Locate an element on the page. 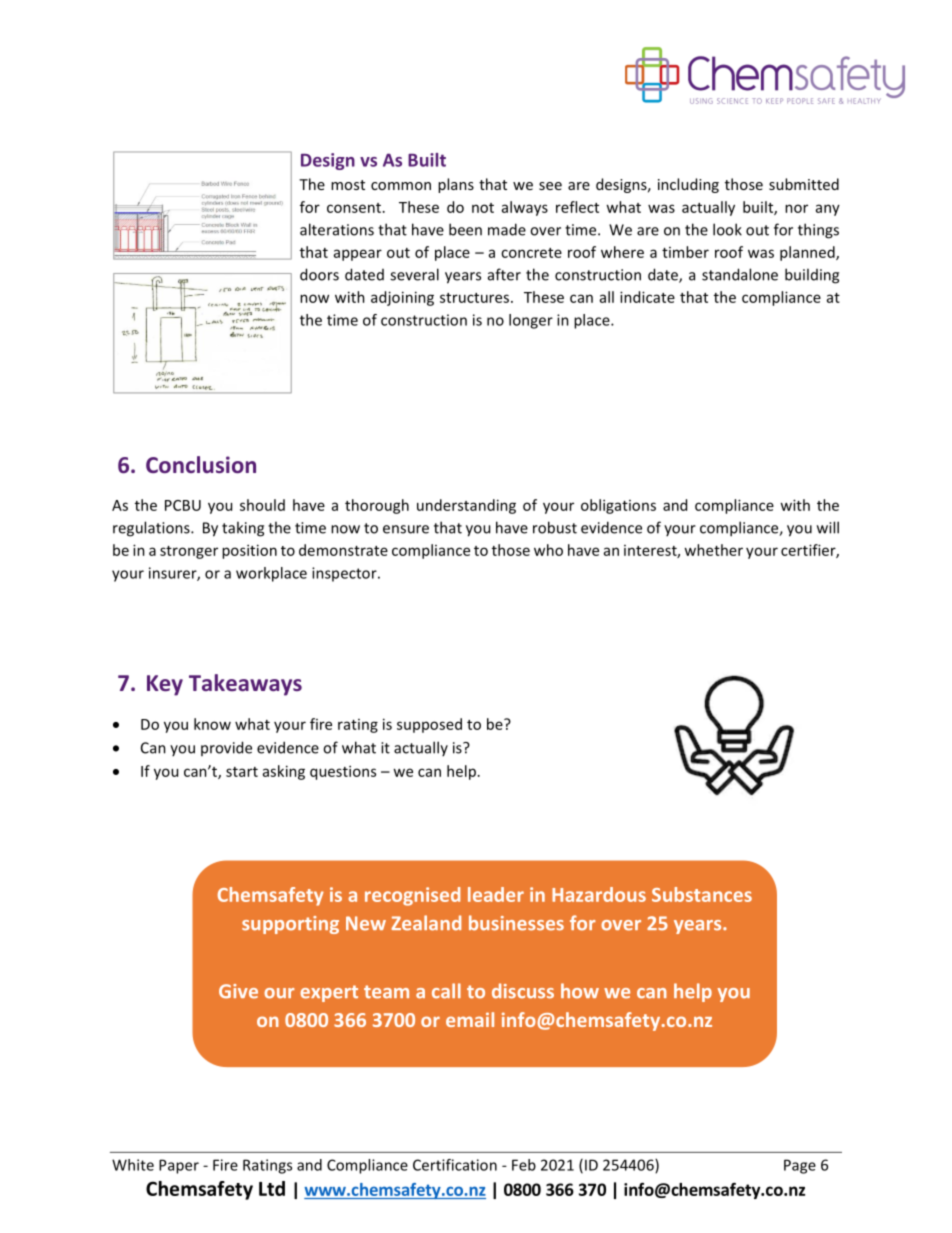 The image size is (952, 1233). supposed is located at coordinates (429, 725).
